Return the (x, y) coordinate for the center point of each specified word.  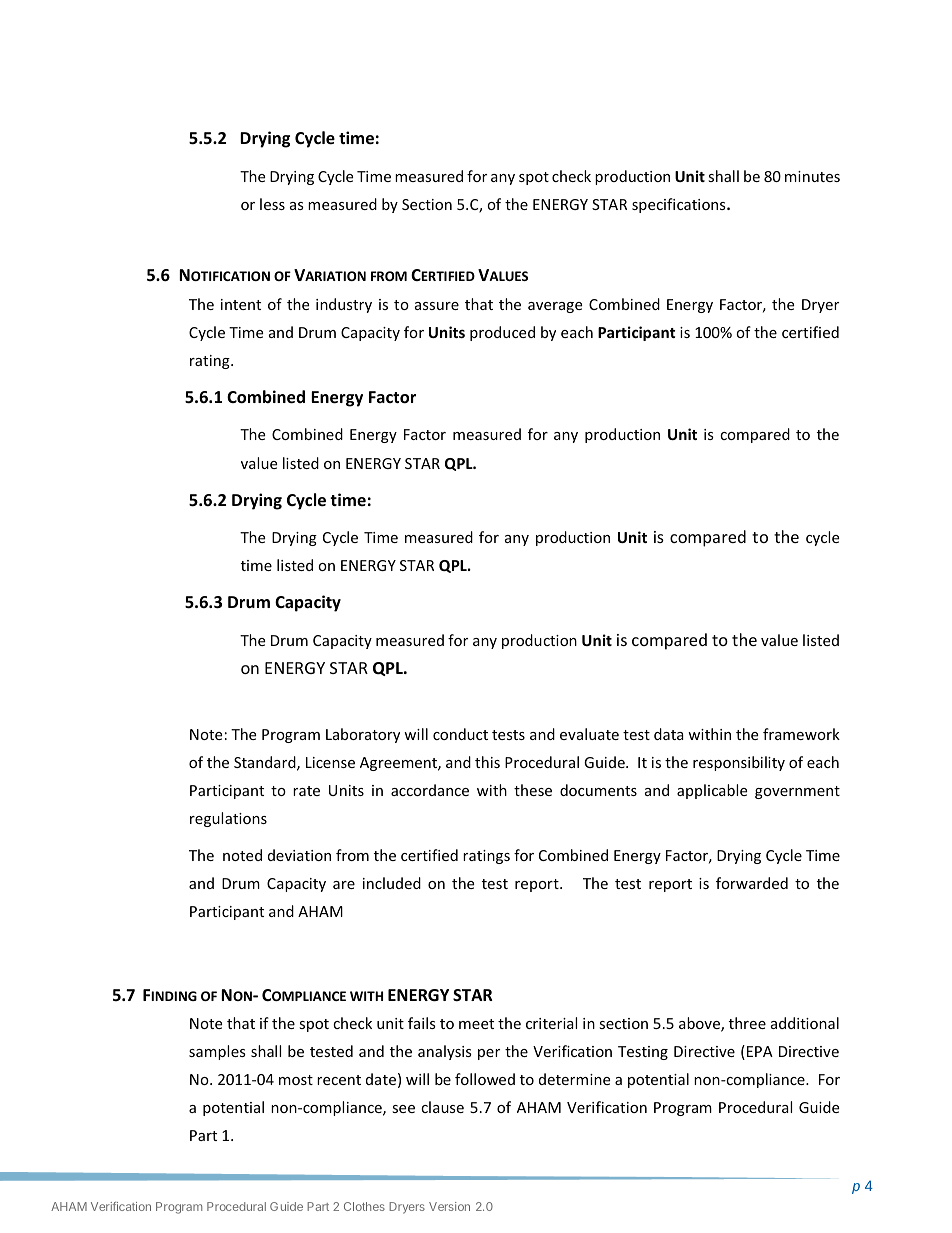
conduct (460, 734)
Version (449, 1206)
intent (241, 304)
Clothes (364, 1206)
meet (476, 1024)
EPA (760, 1051)
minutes (812, 176)
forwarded (752, 883)
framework (801, 734)
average (555, 307)
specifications (680, 205)
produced (502, 333)
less (272, 204)
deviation (299, 855)
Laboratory (363, 735)
